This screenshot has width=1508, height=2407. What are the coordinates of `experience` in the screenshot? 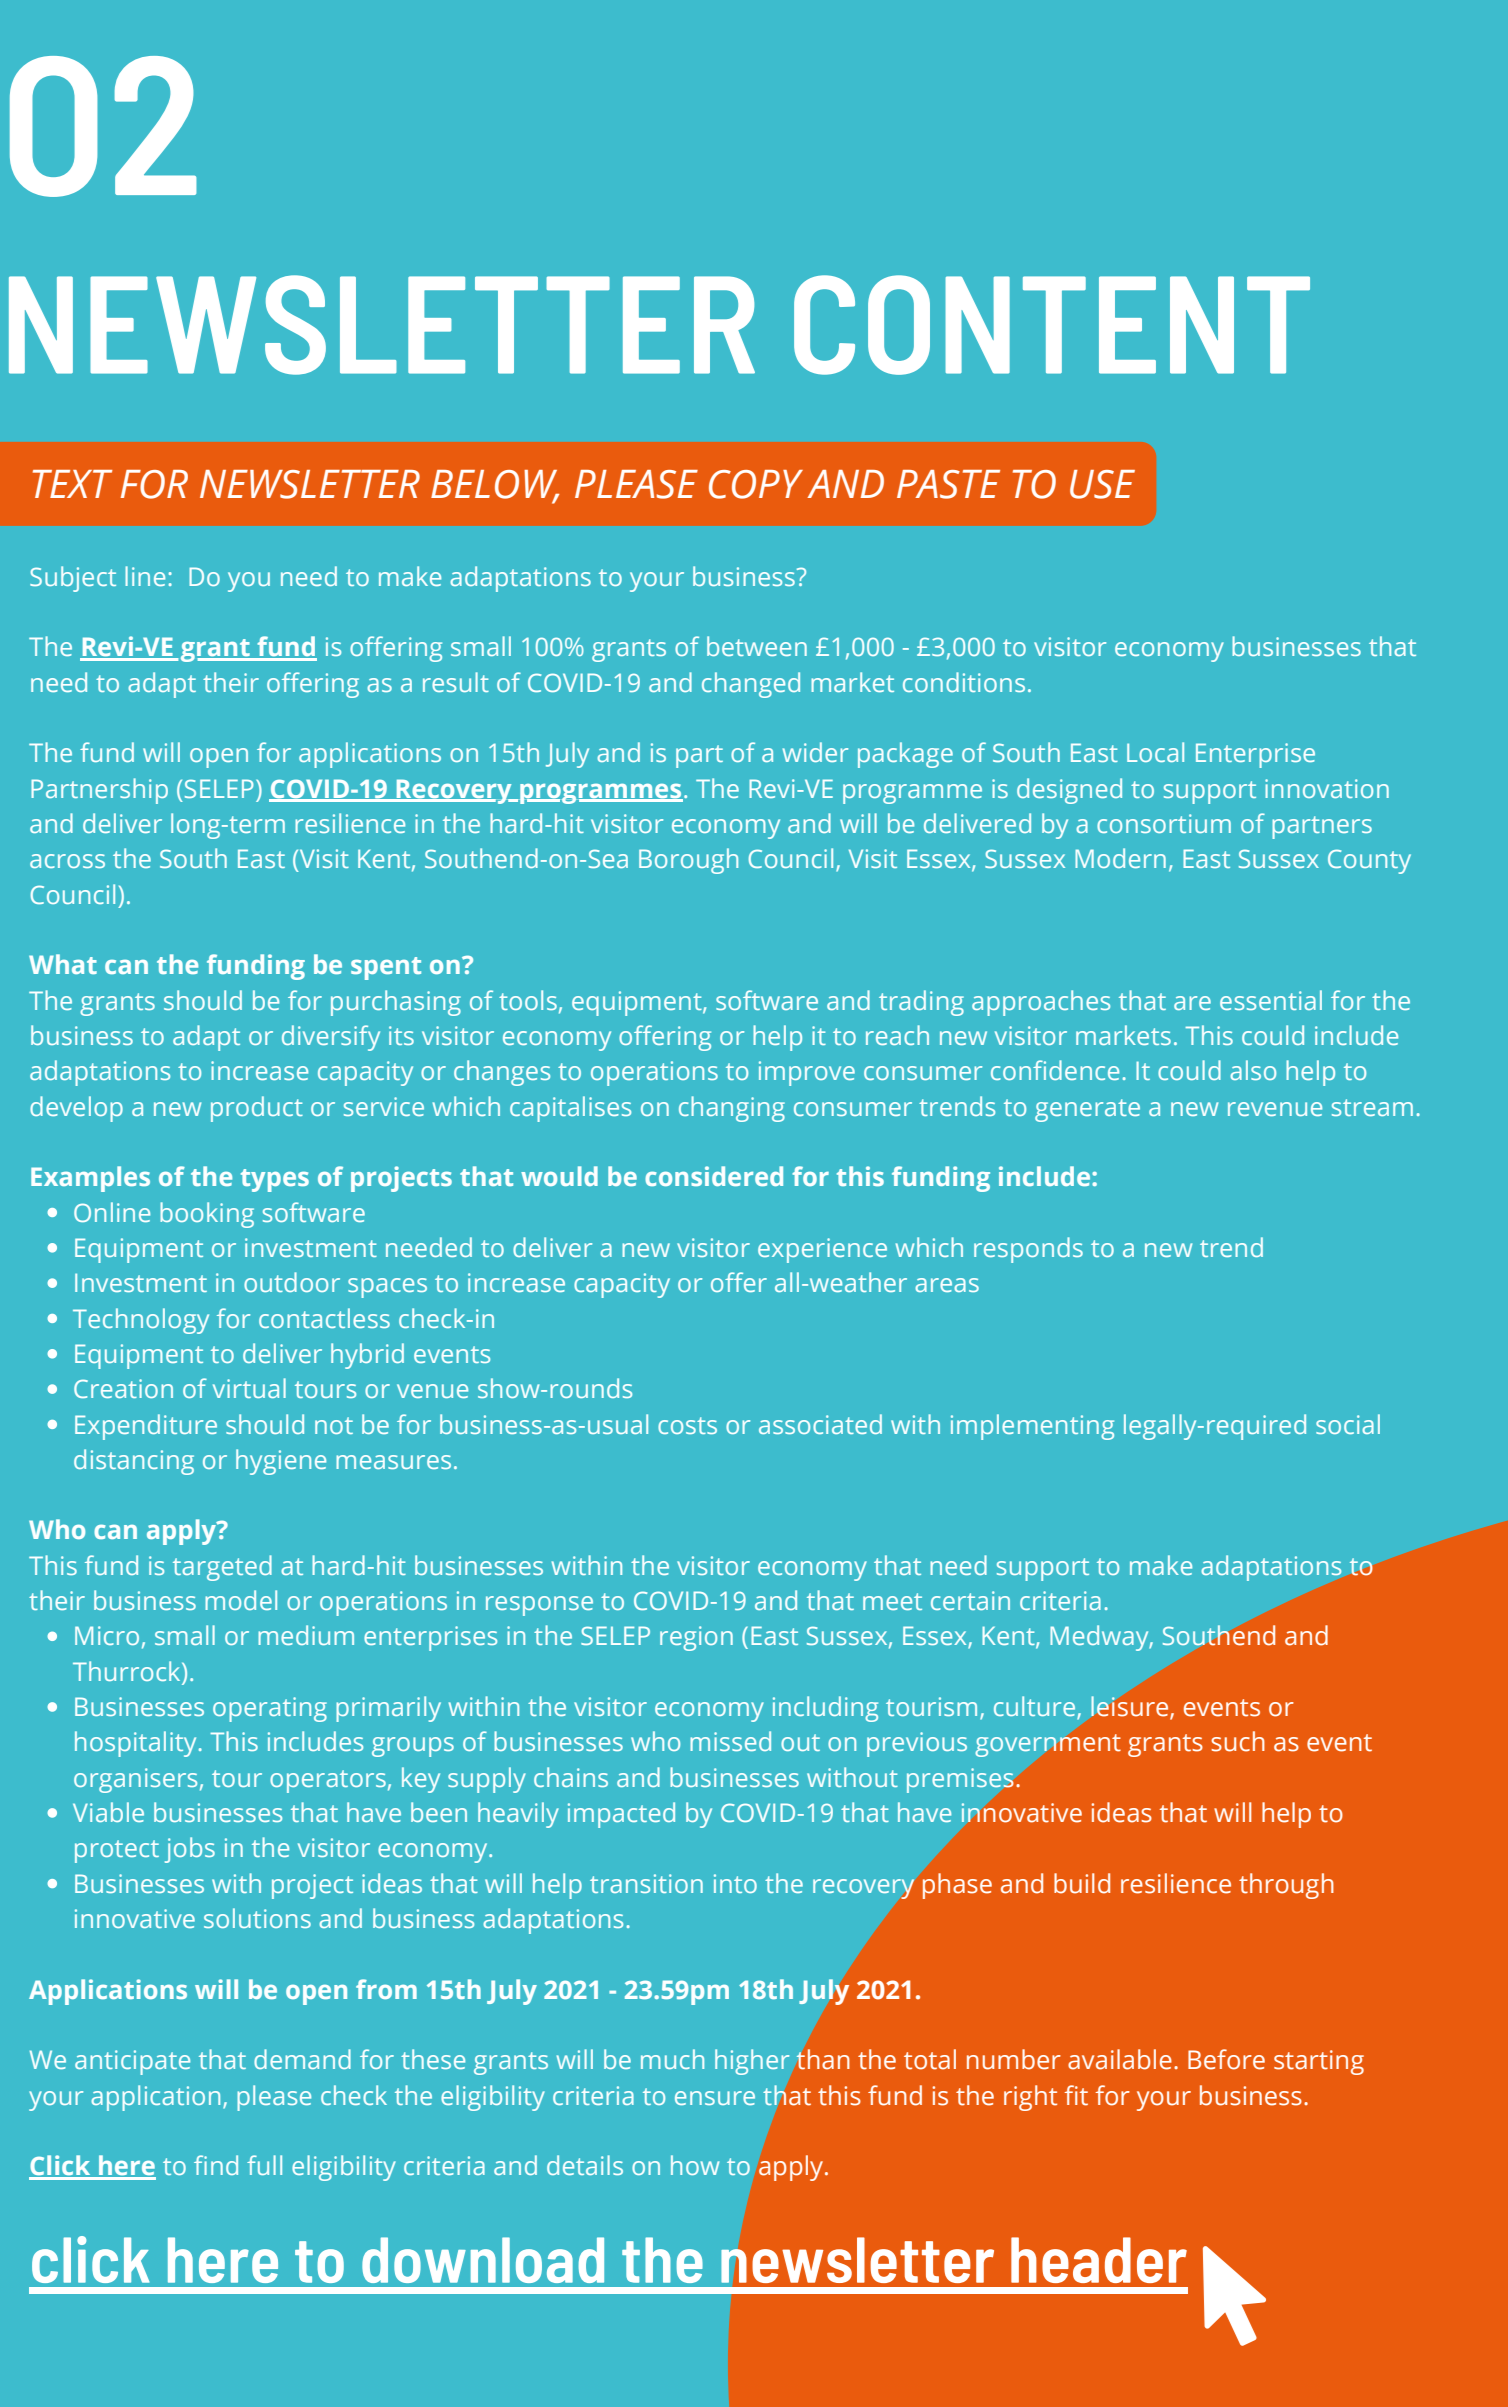 It's located at (822, 1250).
